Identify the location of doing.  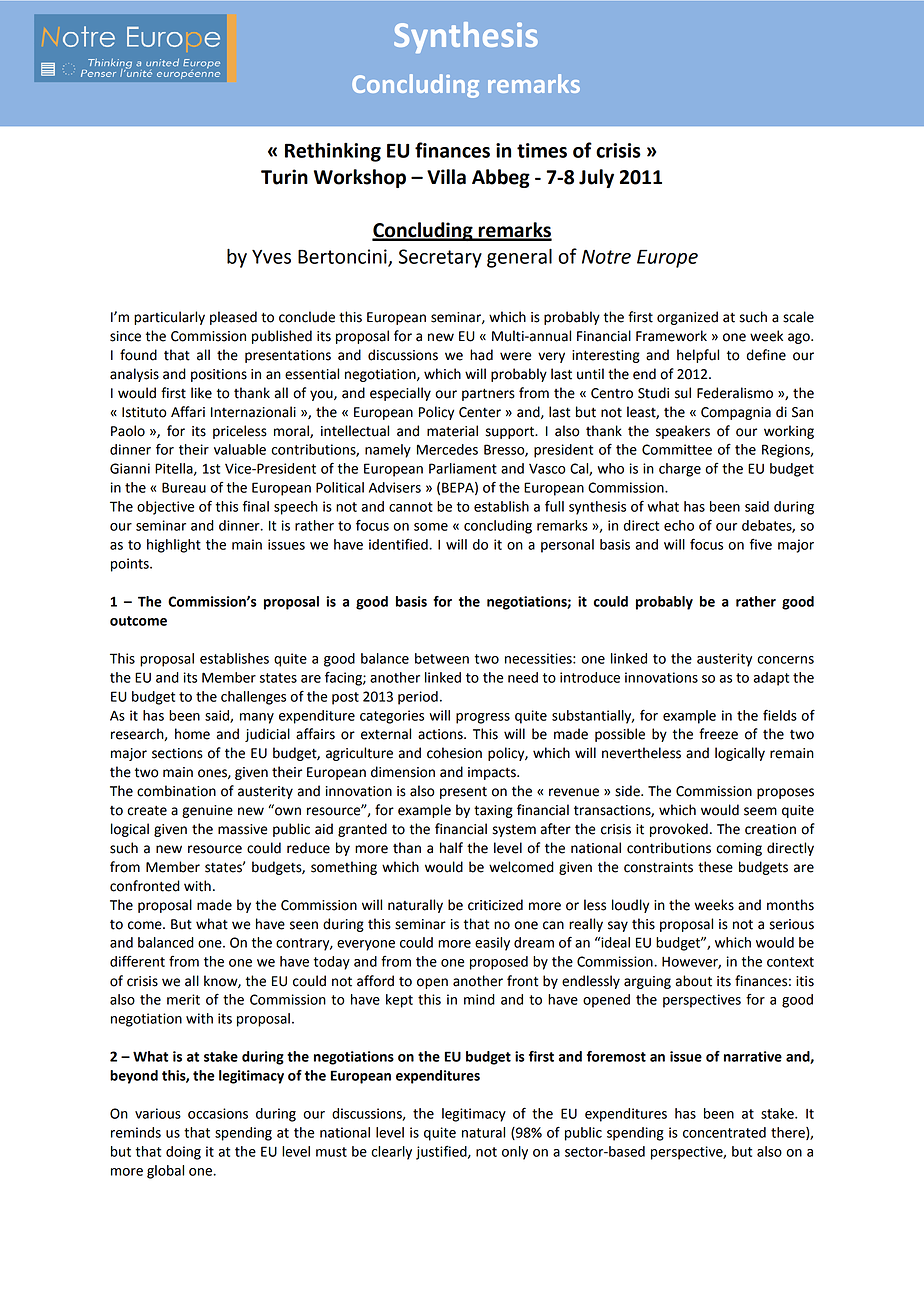
(183, 1153).
